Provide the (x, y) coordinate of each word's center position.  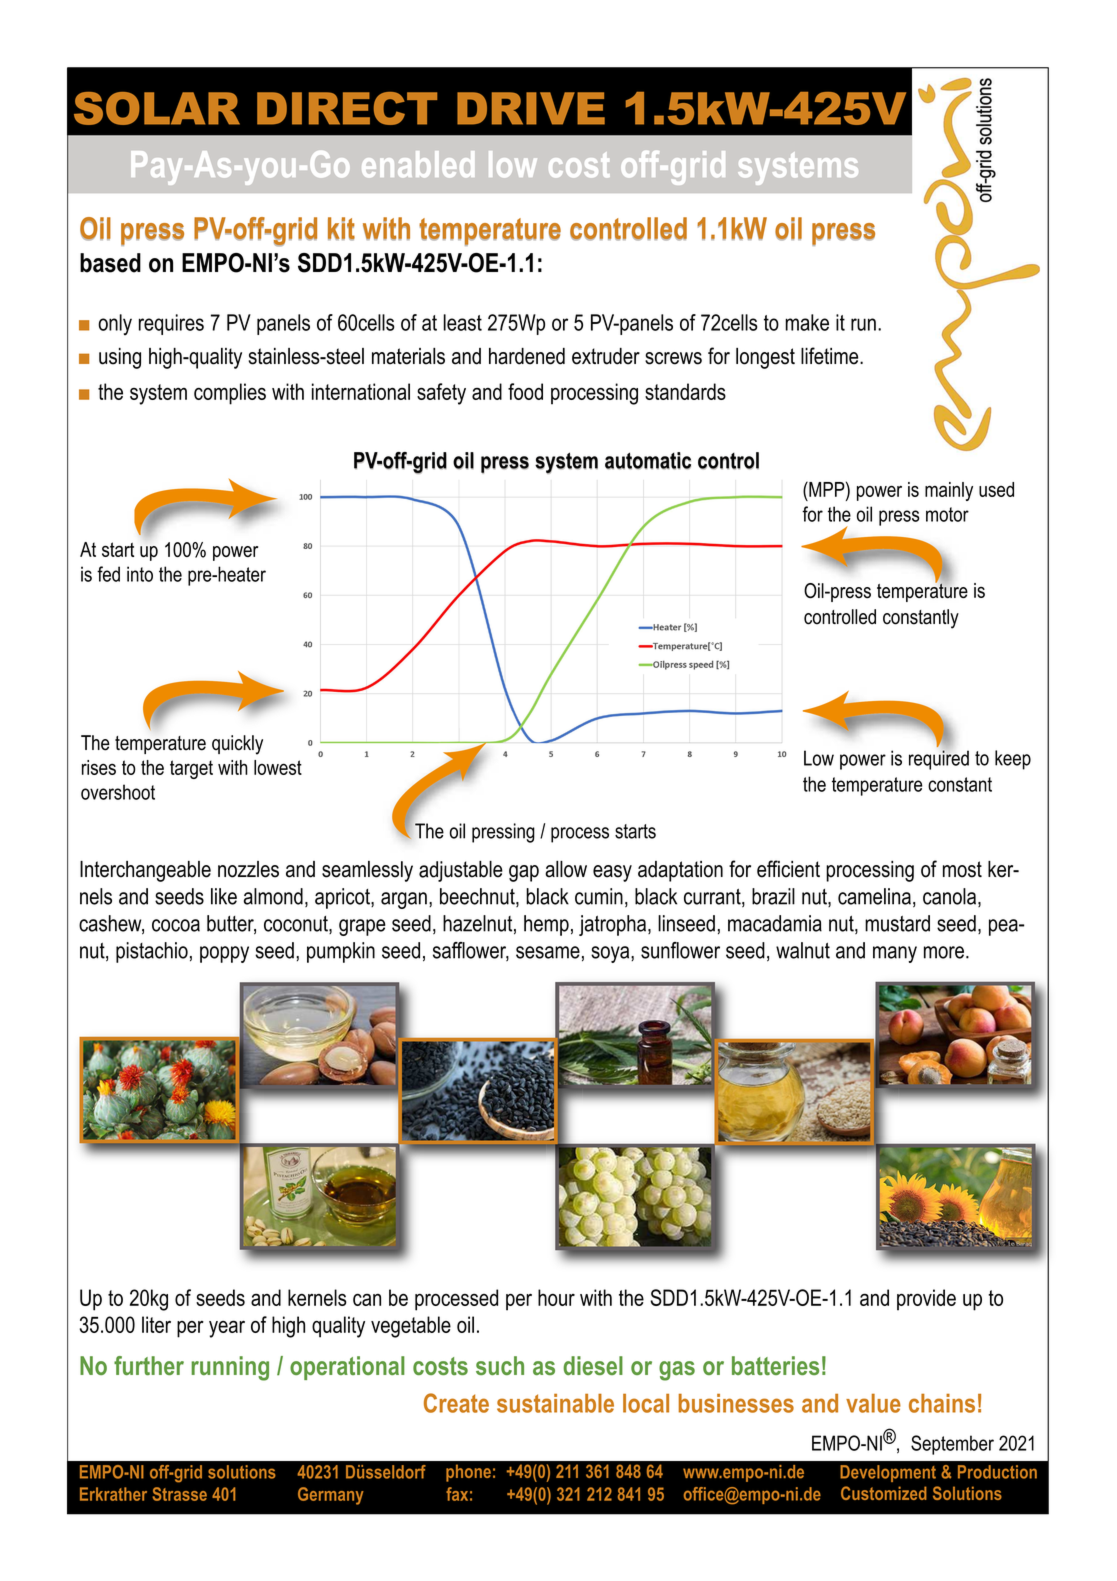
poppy (224, 954)
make (807, 322)
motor (947, 514)
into (140, 574)
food (525, 391)
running (230, 1368)
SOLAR (157, 108)
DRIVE (531, 108)
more (944, 952)
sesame (548, 952)
